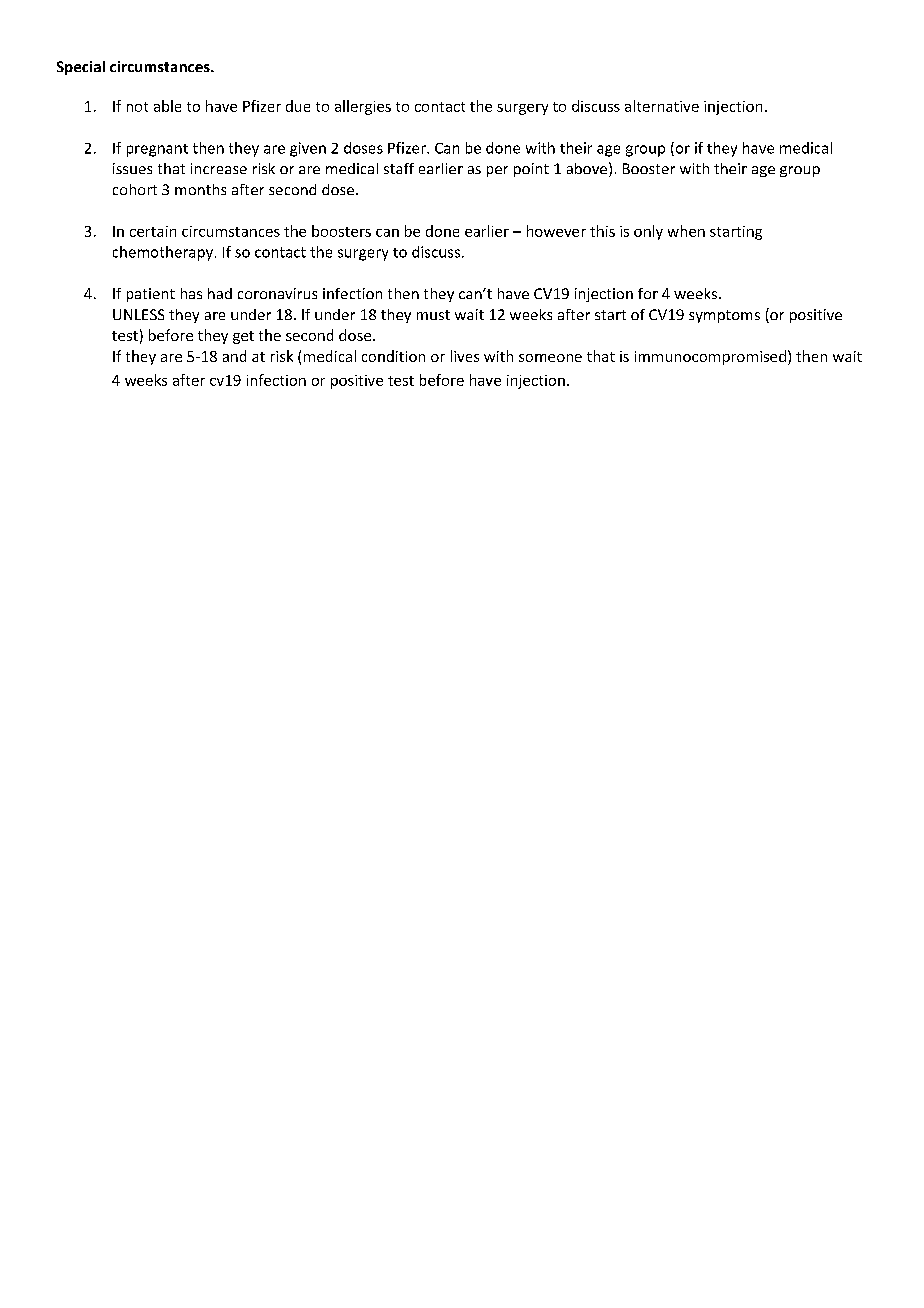  What do you see at coordinates (363, 107) in the page?
I see `allergies` at bounding box center [363, 107].
